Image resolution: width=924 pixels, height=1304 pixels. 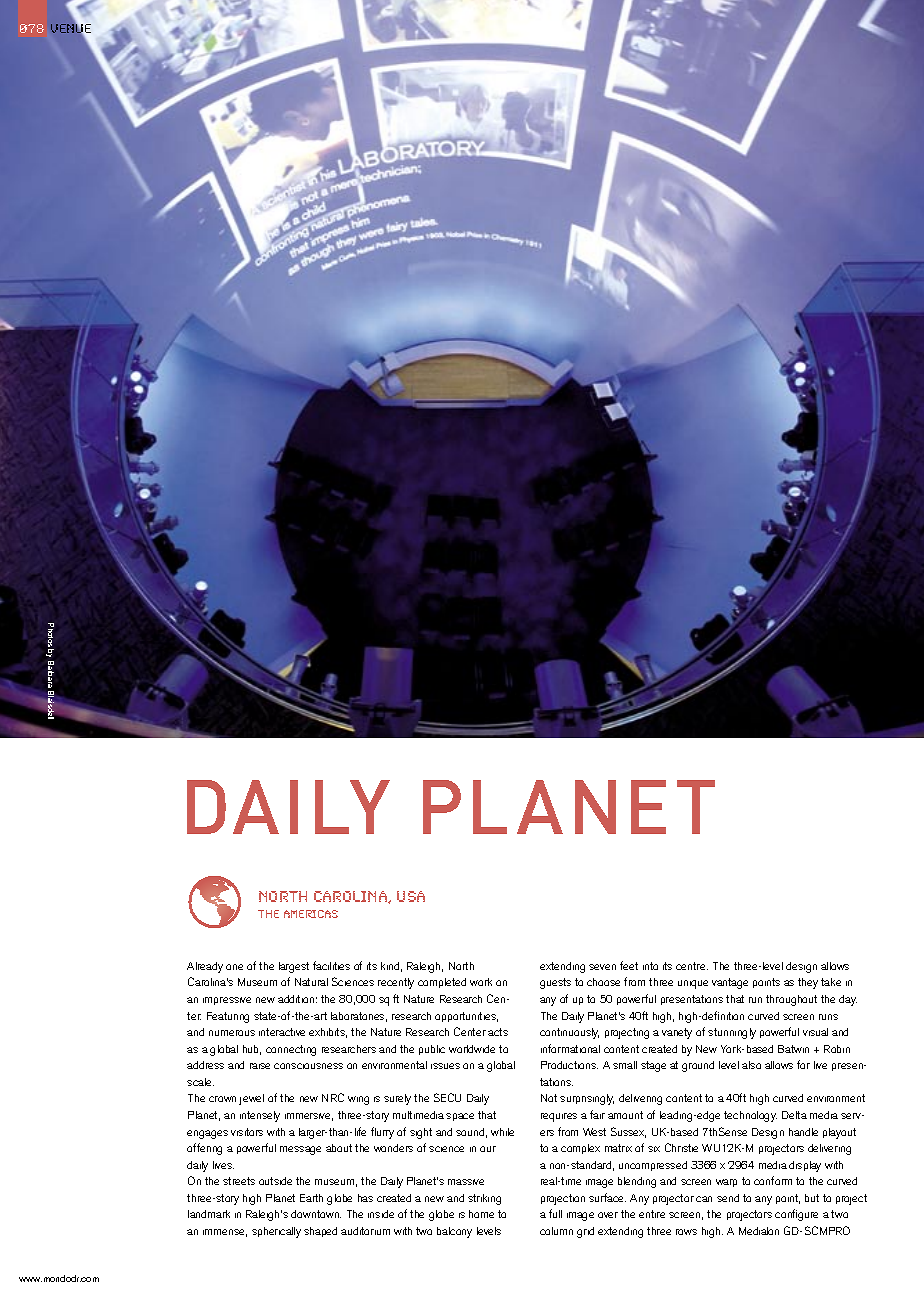 What do you see at coordinates (294, 967) in the image?
I see `largest` at bounding box center [294, 967].
